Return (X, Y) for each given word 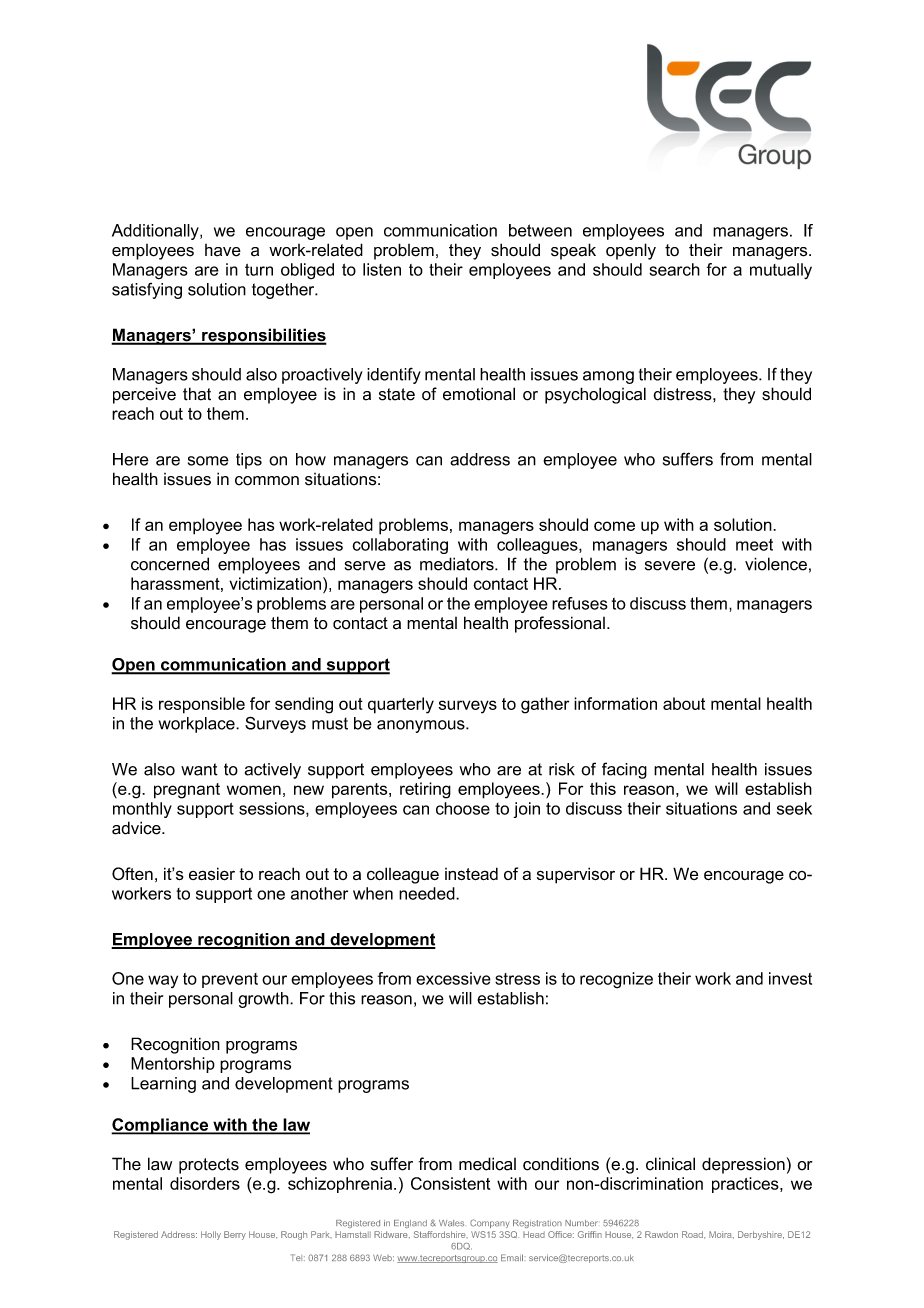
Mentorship (173, 1065)
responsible (202, 705)
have (223, 250)
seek (794, 808)
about (684, 703)
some (208, 461)
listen (382, 269)
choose (463, 808)
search (674, 269)
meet (754, 545)
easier (212, 874)
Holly (211, 1235)
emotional (479, 394)
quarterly (401, 705)
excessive (453, 978)
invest (790, 978)
